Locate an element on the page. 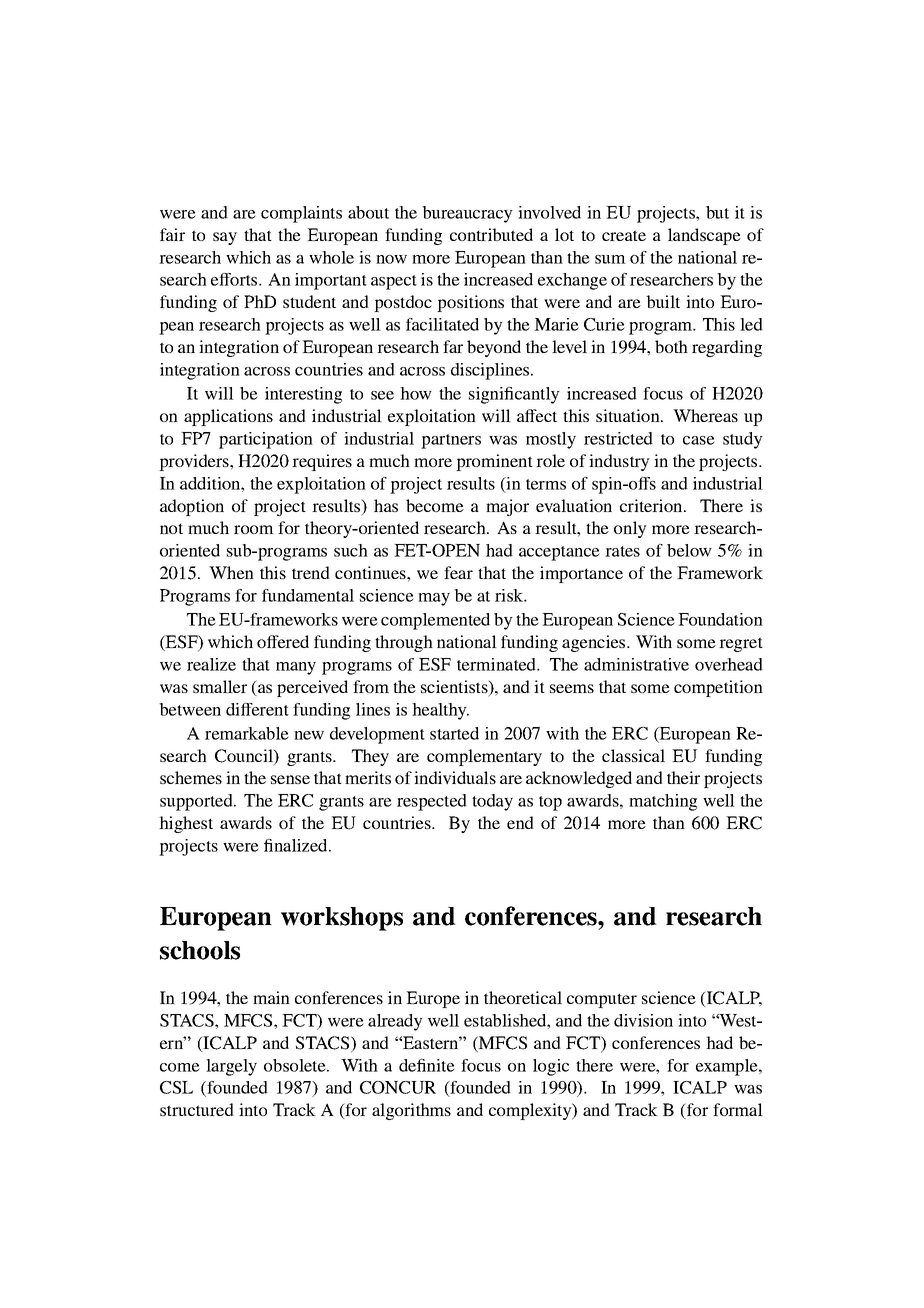 The height and width of the image is (1308, 924). bureaucracy is located at coordinates (467, 214).
